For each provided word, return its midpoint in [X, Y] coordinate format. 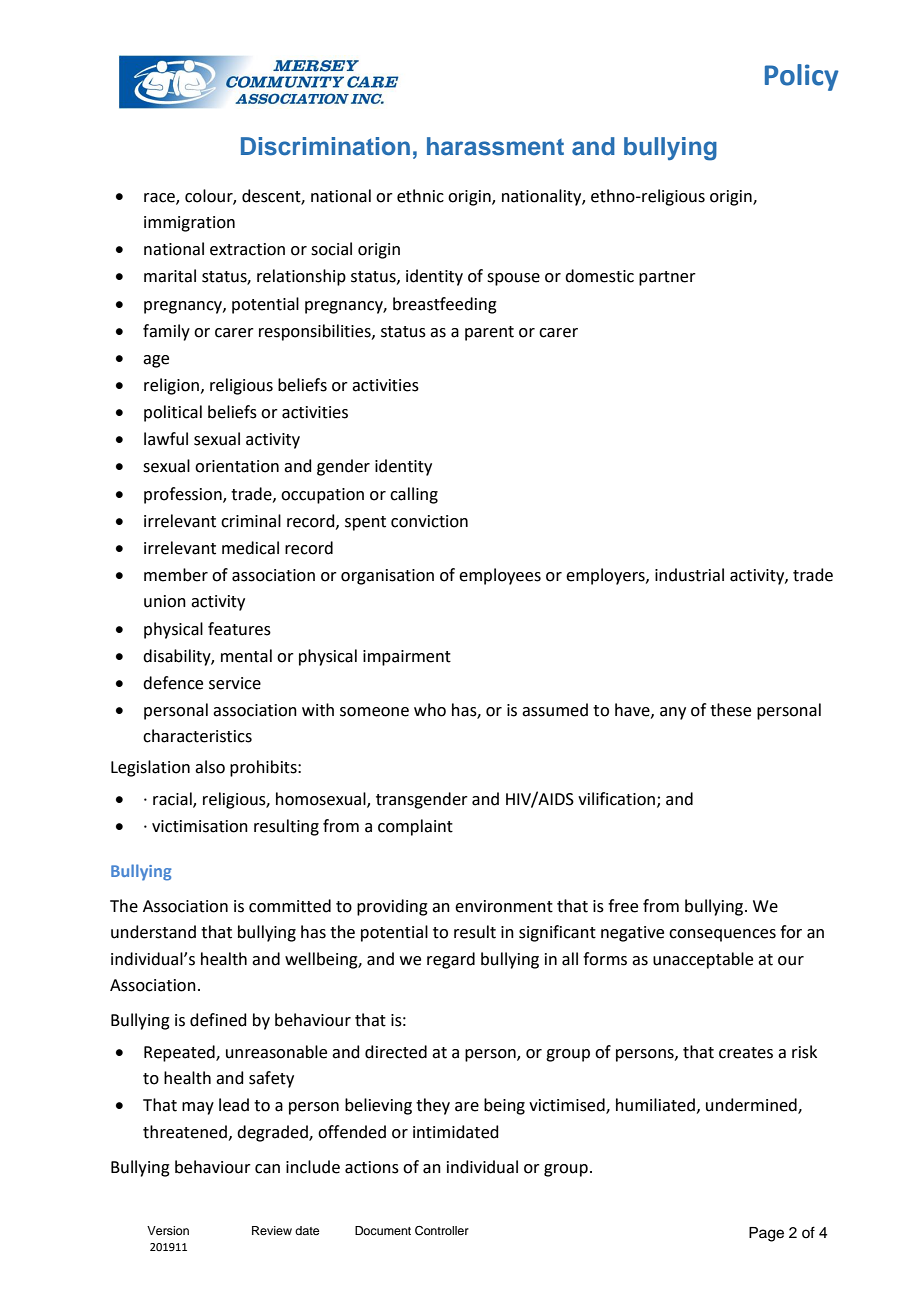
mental [246, 656]
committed [290, 906]
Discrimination [325, 146]
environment [504, 906]
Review [272, 1230]
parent [489, 333]
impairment [407, 658]
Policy [802, 77]
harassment [495, 146]
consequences [722, 935]
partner [667, 278]
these [730, 710]
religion [171, 386]
